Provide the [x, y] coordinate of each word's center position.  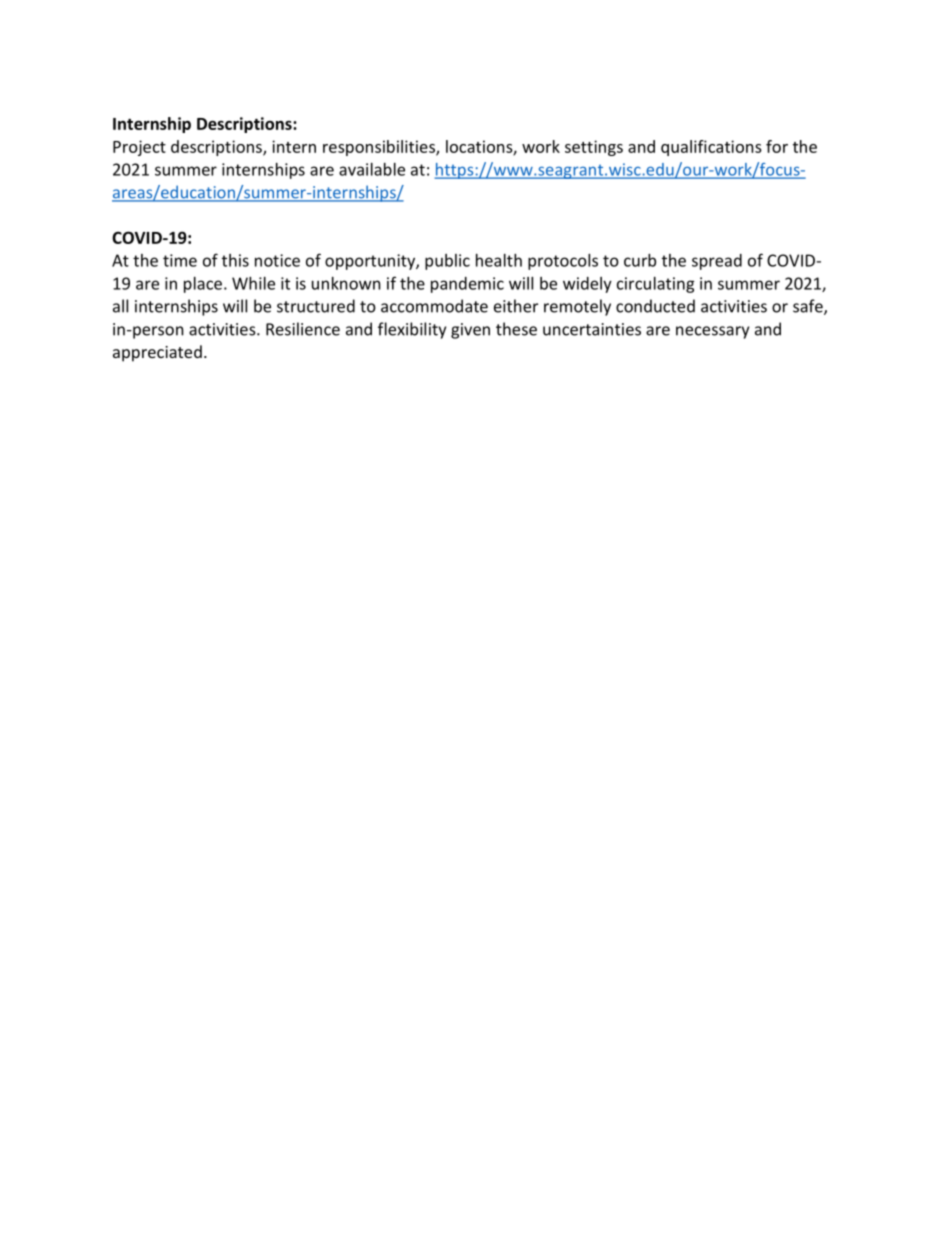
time [180, 260]
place [203, 285]
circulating [656, 285]
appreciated [157, 353]
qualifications [711, 148]
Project [139, 148]
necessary [712, 332]
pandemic [467, 285]
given [470, 331]
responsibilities [380, 148]
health [499, 260]
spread [717, 262]
